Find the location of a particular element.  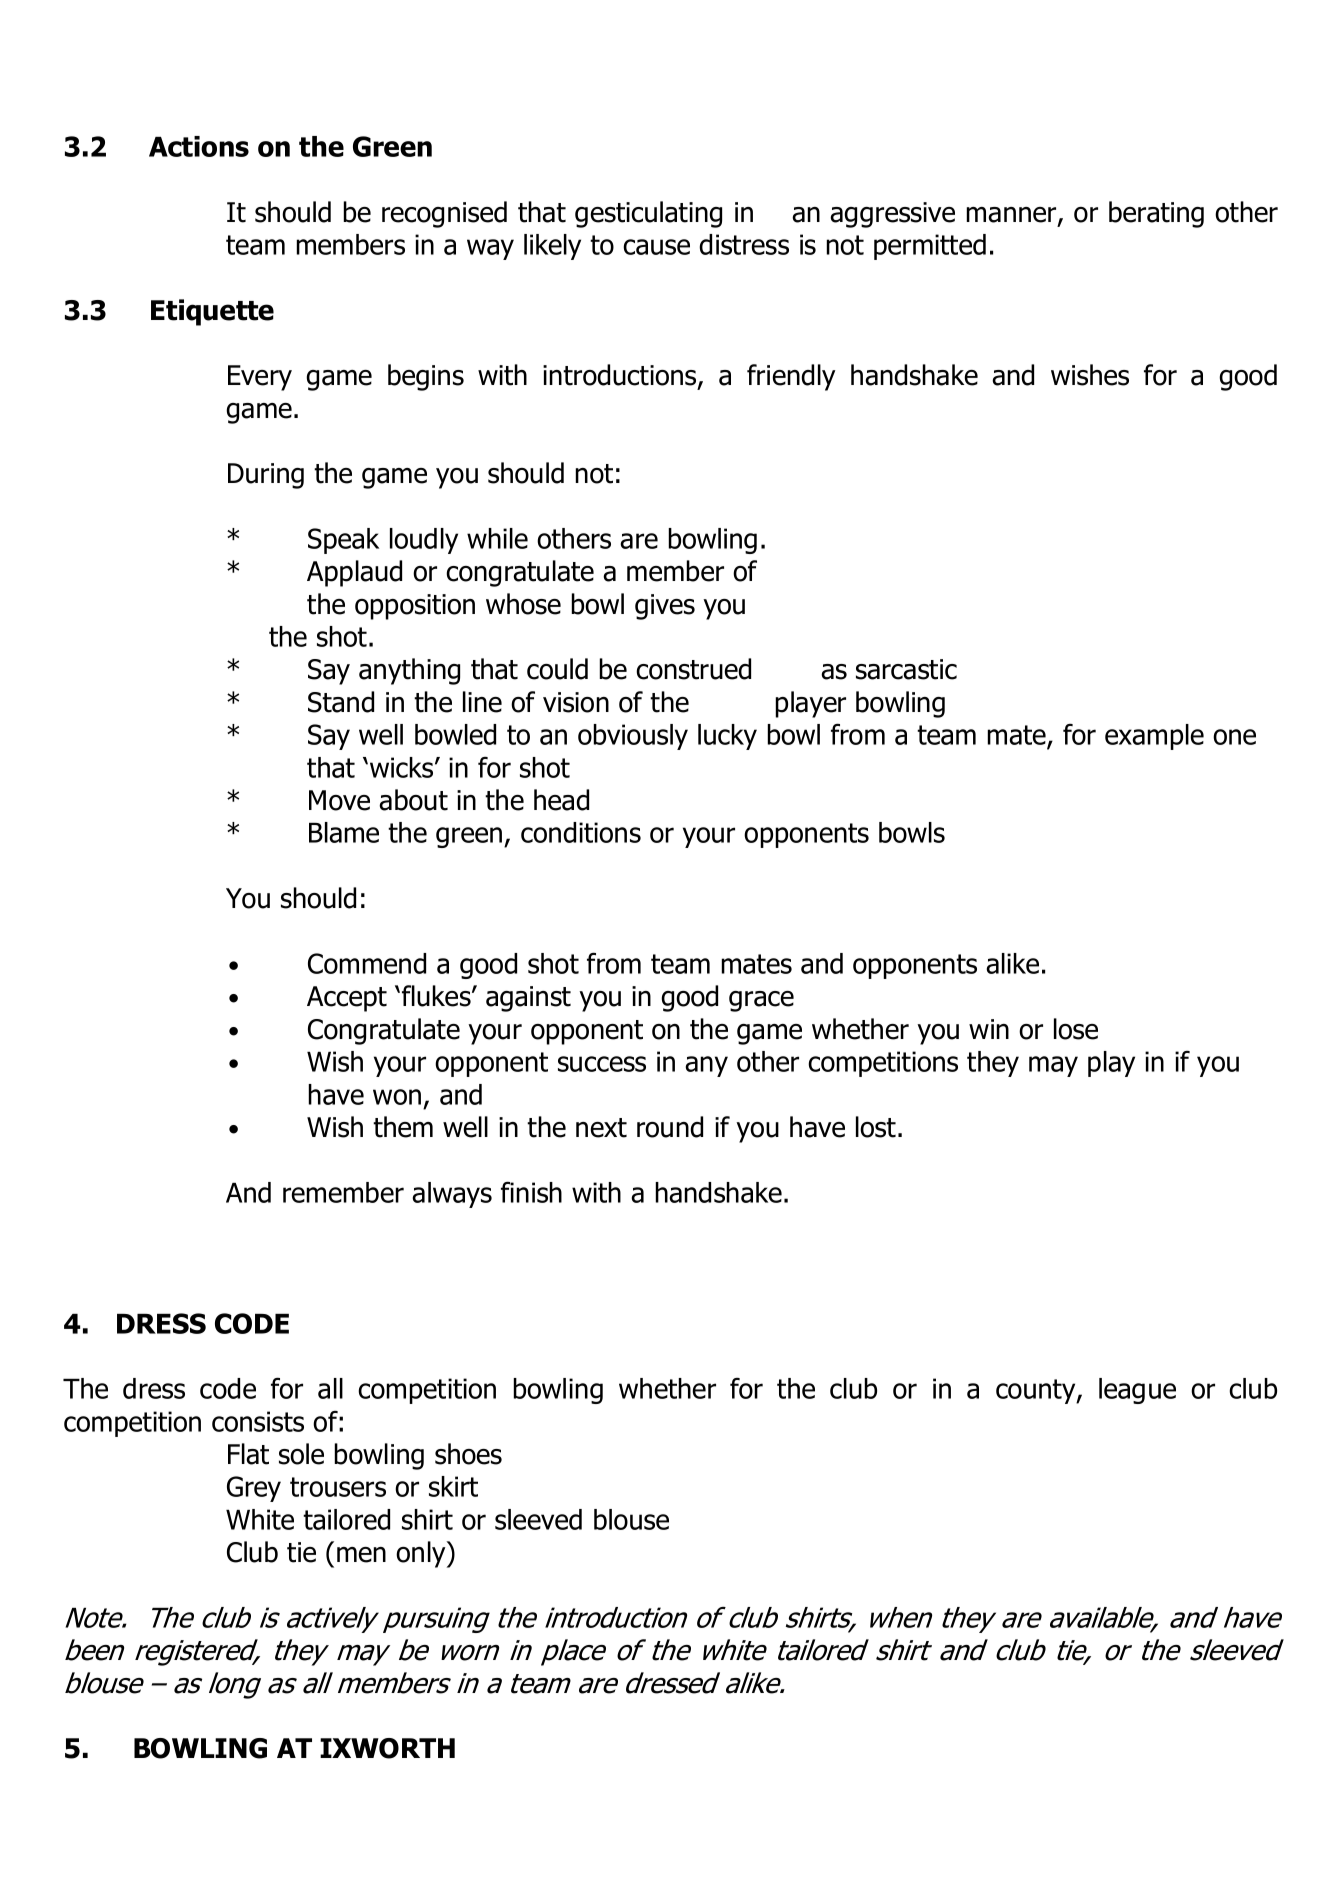

gives is located at coordinates (665, 607).
